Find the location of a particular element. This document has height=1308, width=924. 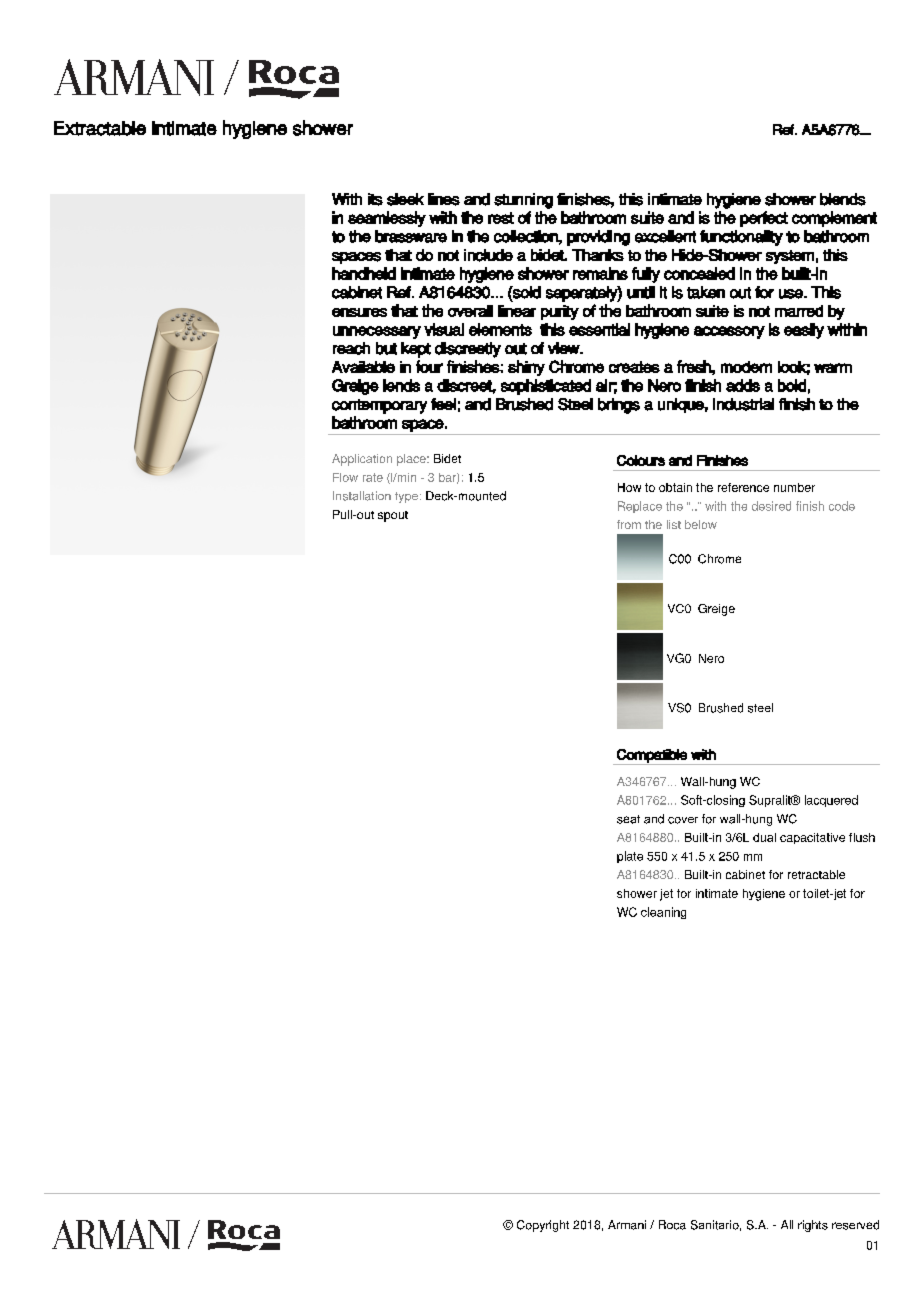

Compatible is located at coordinates (652, 757).
